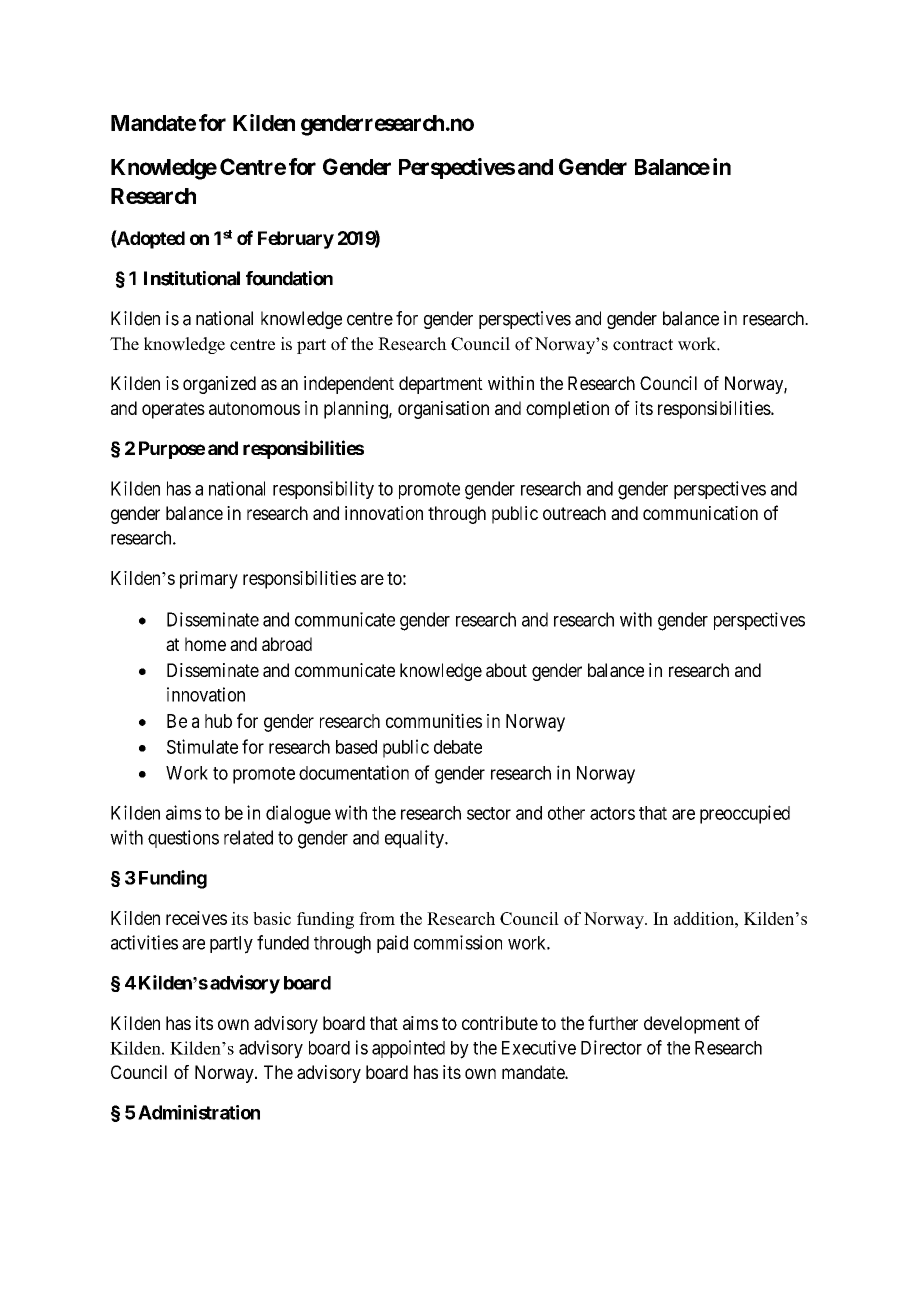 This page has width=924, height=1308. I want to click on about, so click(506, 670).
